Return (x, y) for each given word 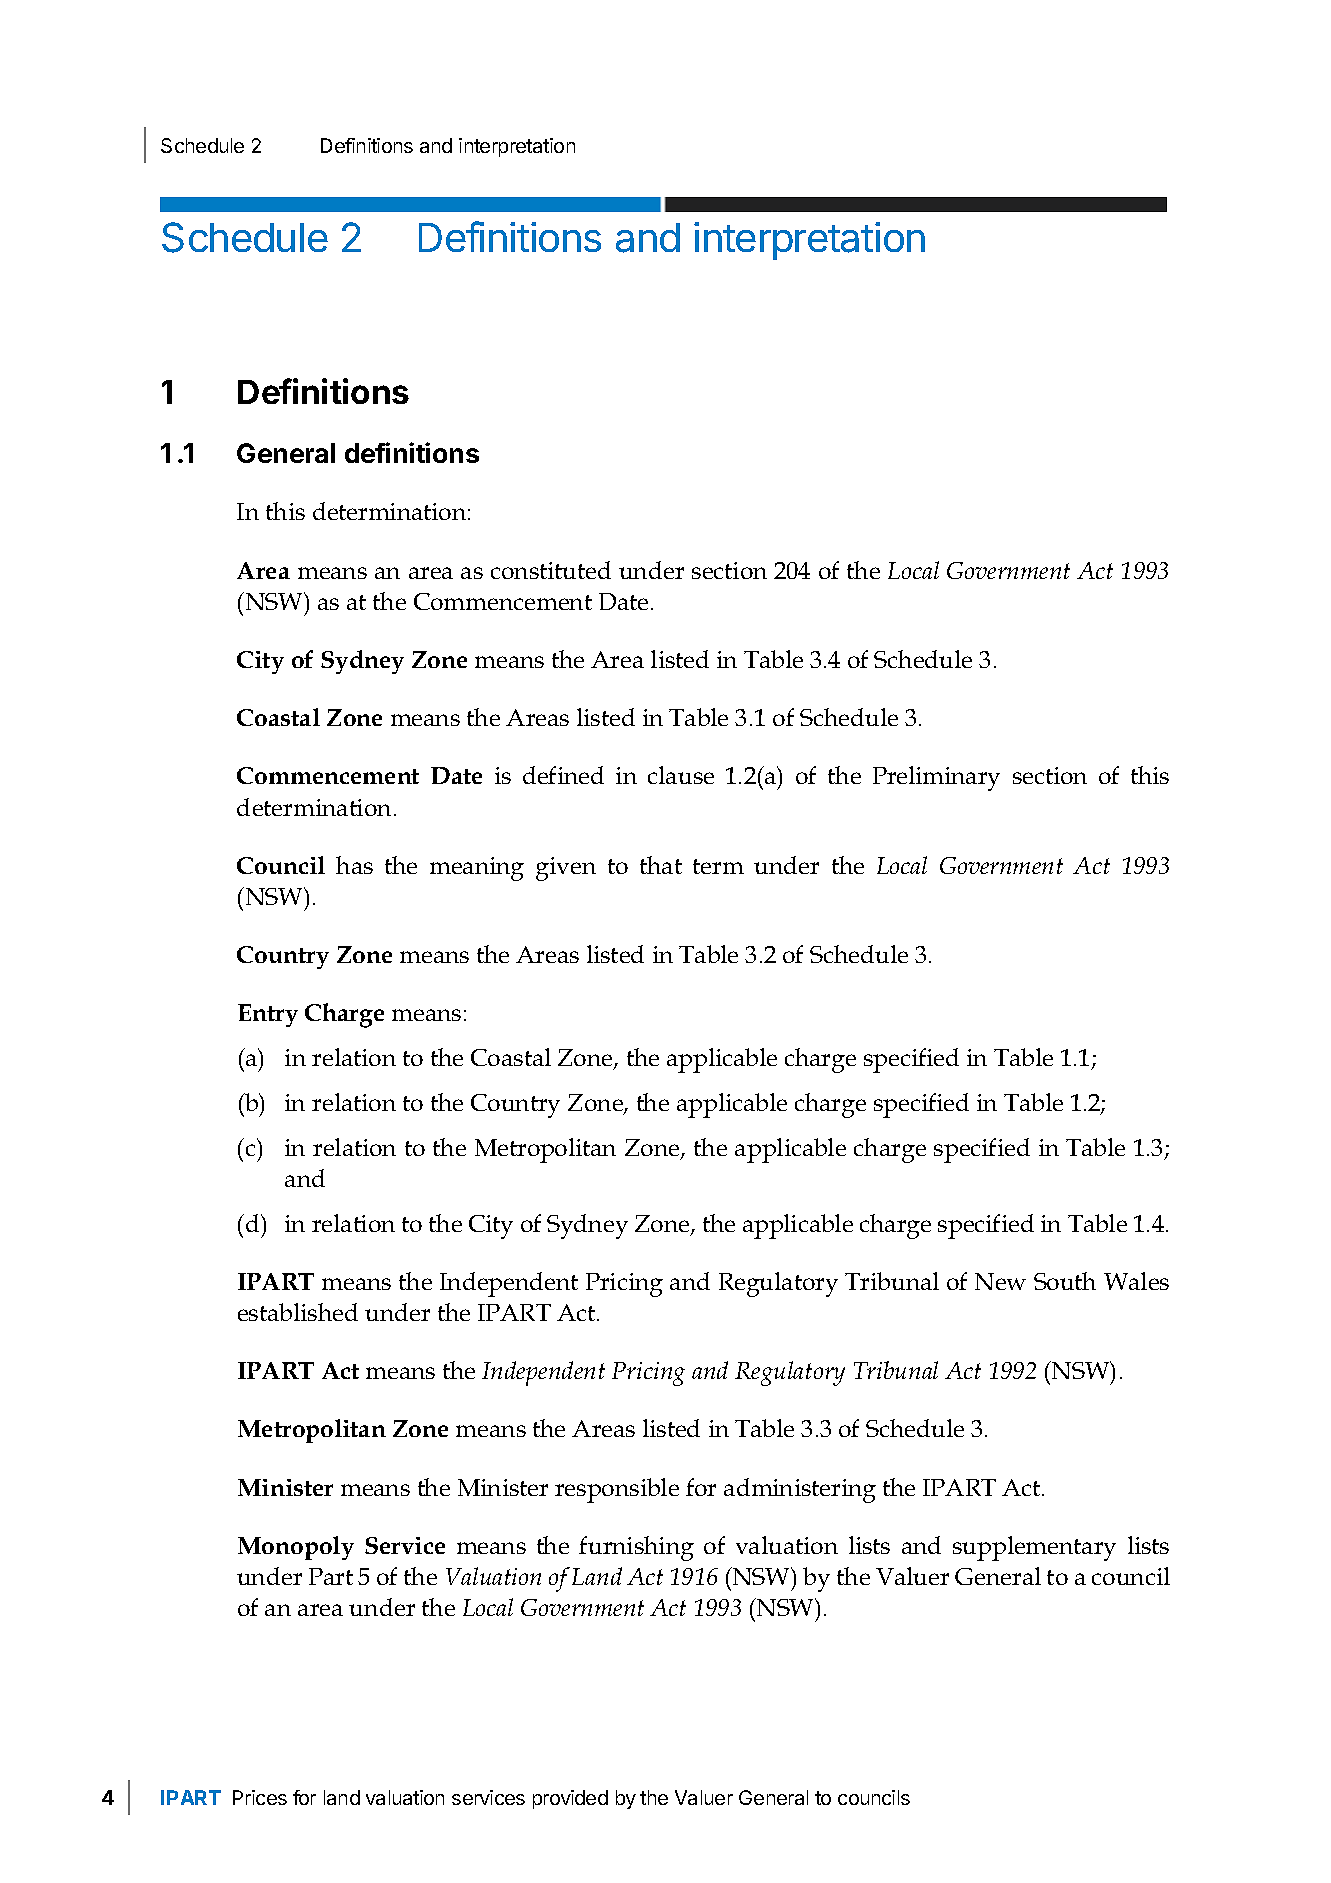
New (1000, 1281)
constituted (551, 570)
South (1065, 1281)
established (298, 1312)
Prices (260, 1797)
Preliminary (936, 778)
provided (570, 1799)
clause (681, 775)
